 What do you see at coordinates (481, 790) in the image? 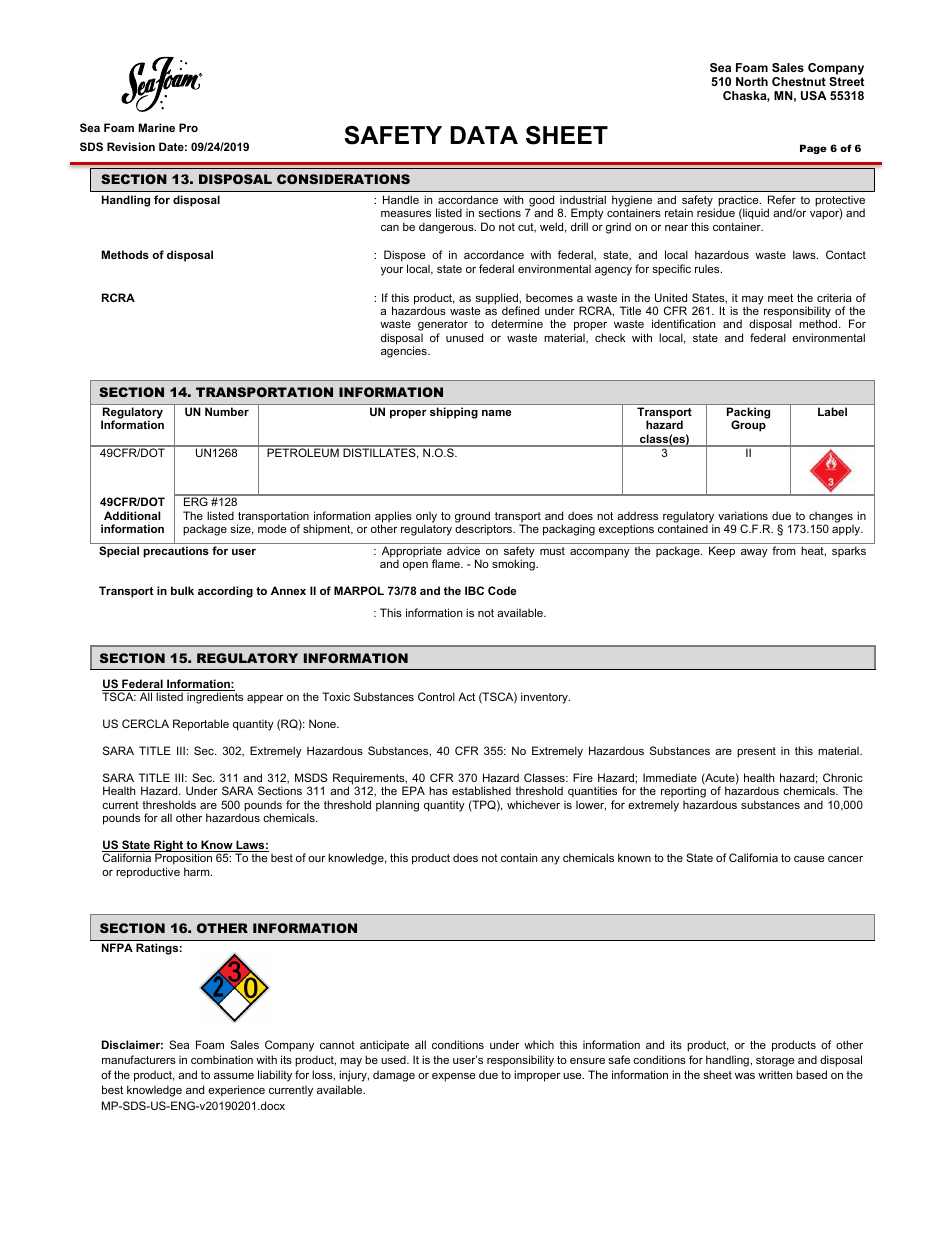
I see `established` at bounding box center [481, 790].
